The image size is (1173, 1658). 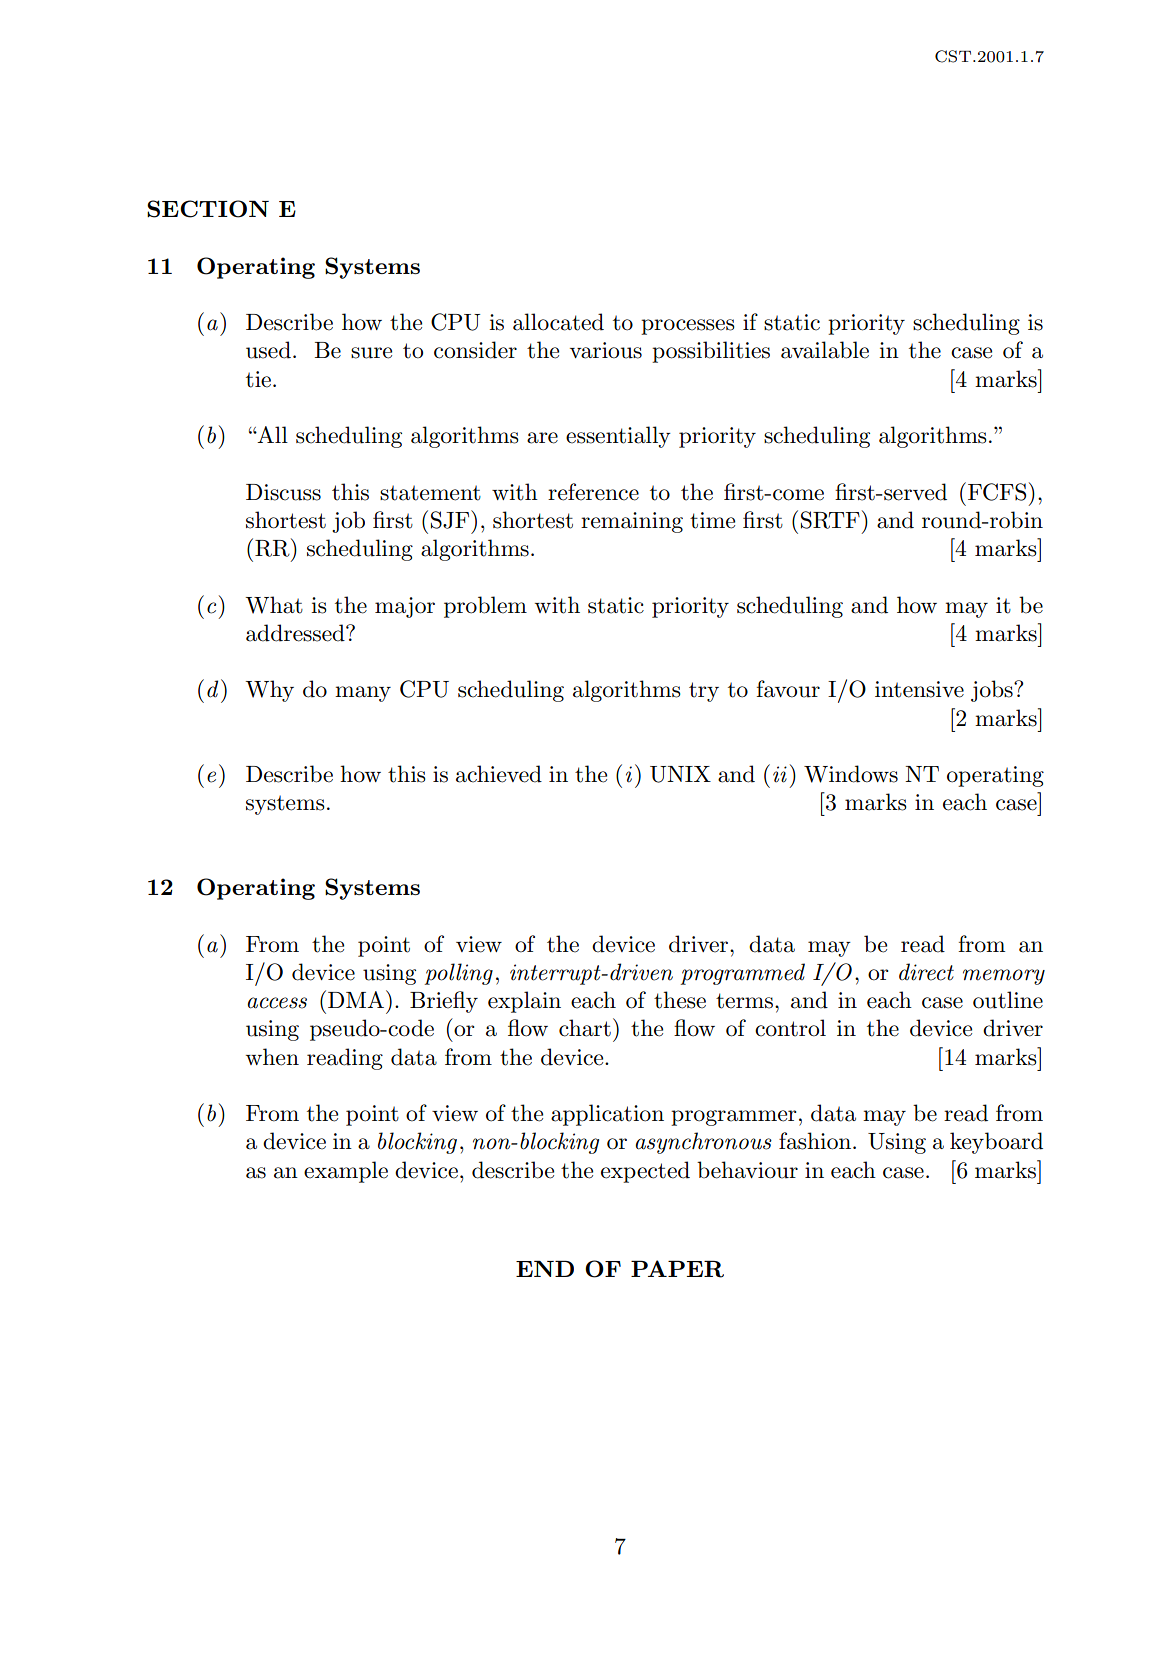 I want to click on remaining, so click(x=632, y=522).
